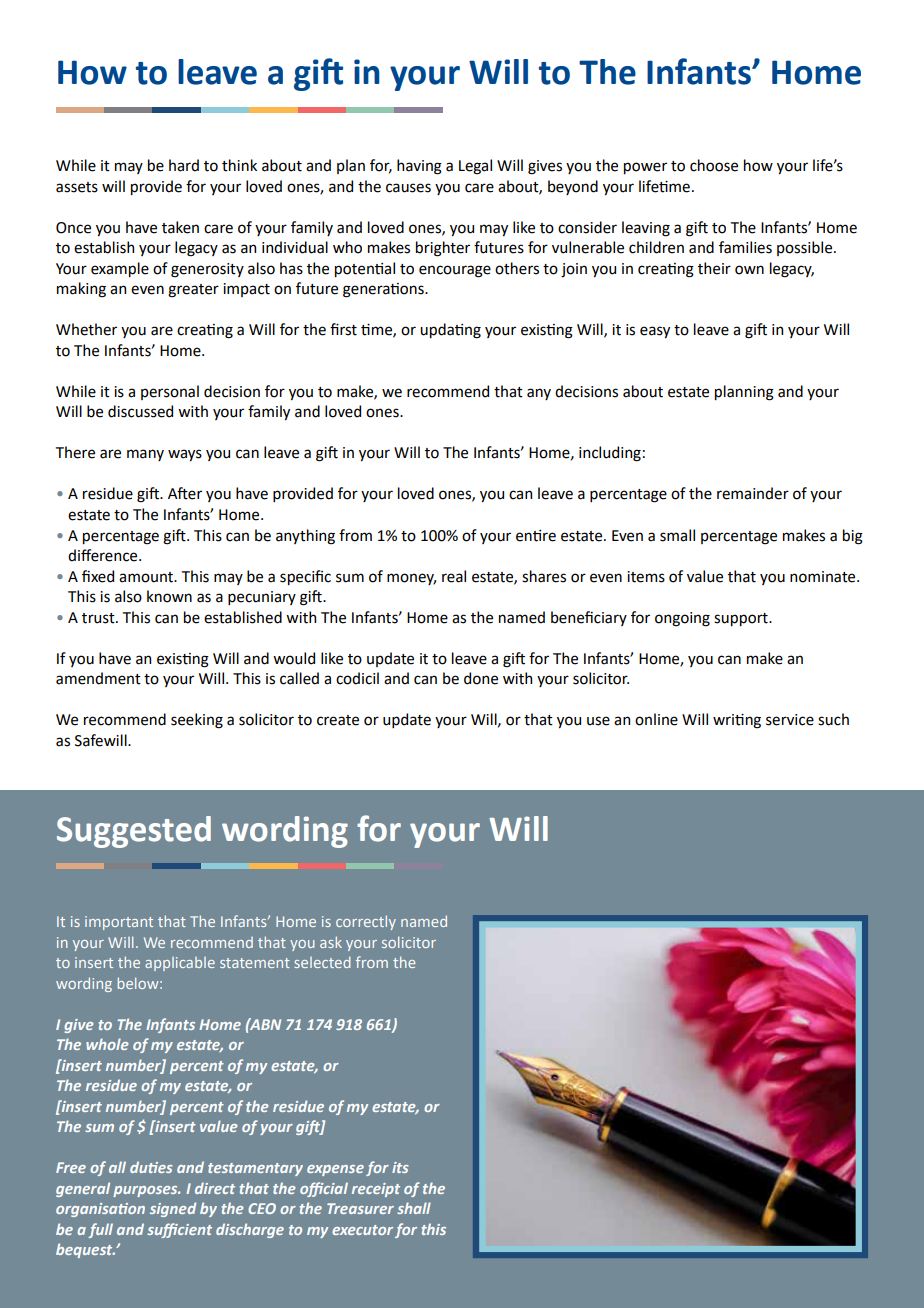  Describe the element at coordinates (400, 1167) in the image. I see `its` at that location.
